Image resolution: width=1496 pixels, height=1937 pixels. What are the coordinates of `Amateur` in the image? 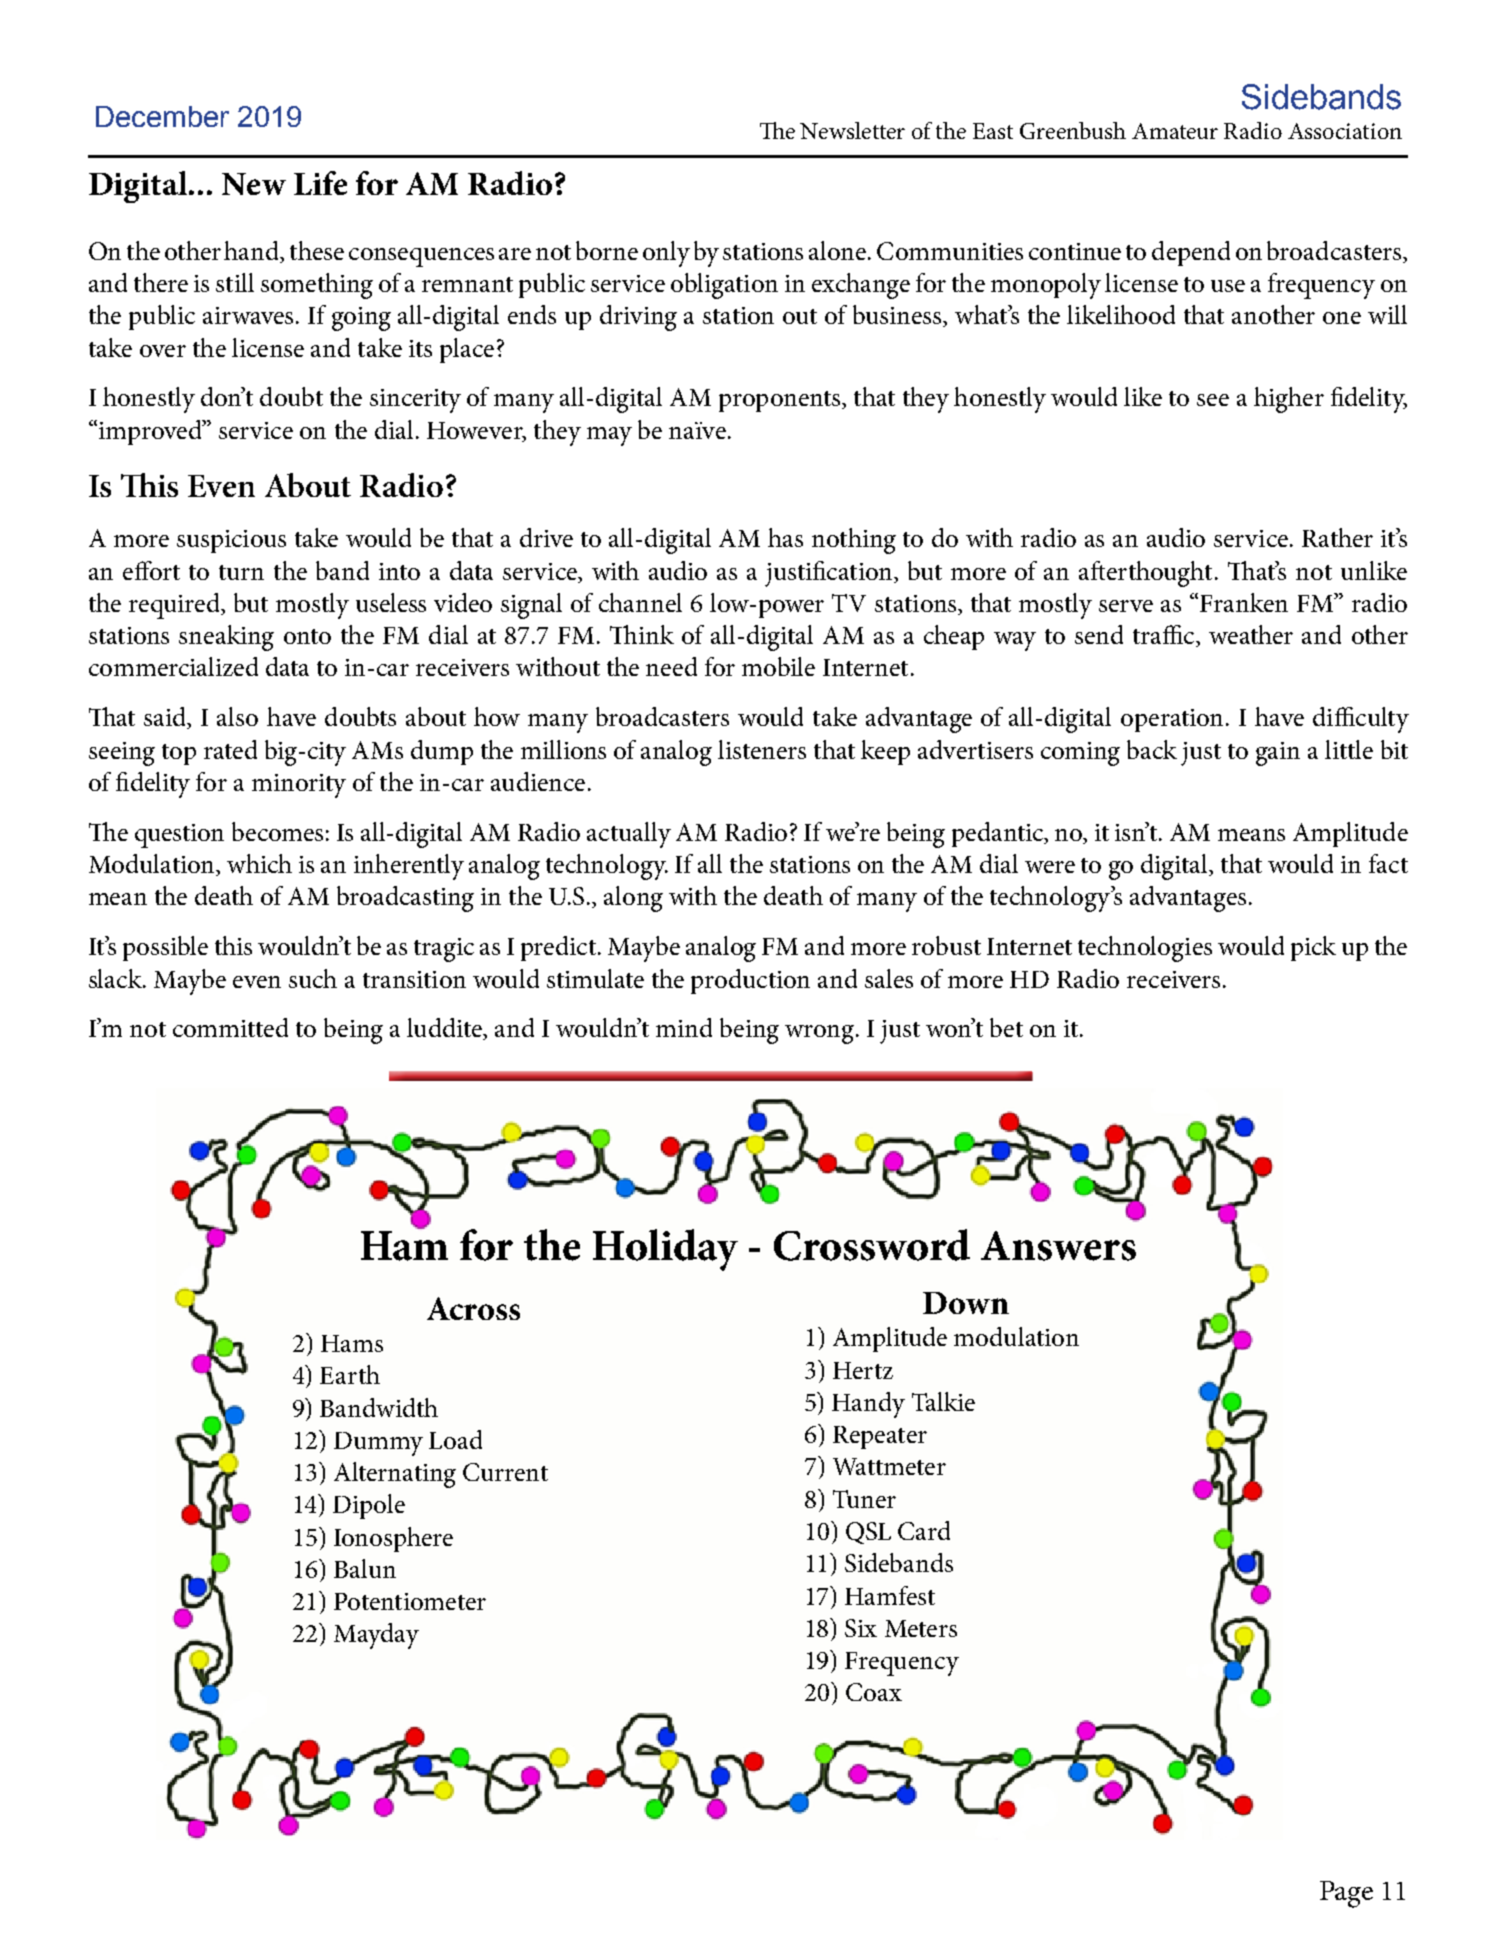 It's located at (1175, 131).
